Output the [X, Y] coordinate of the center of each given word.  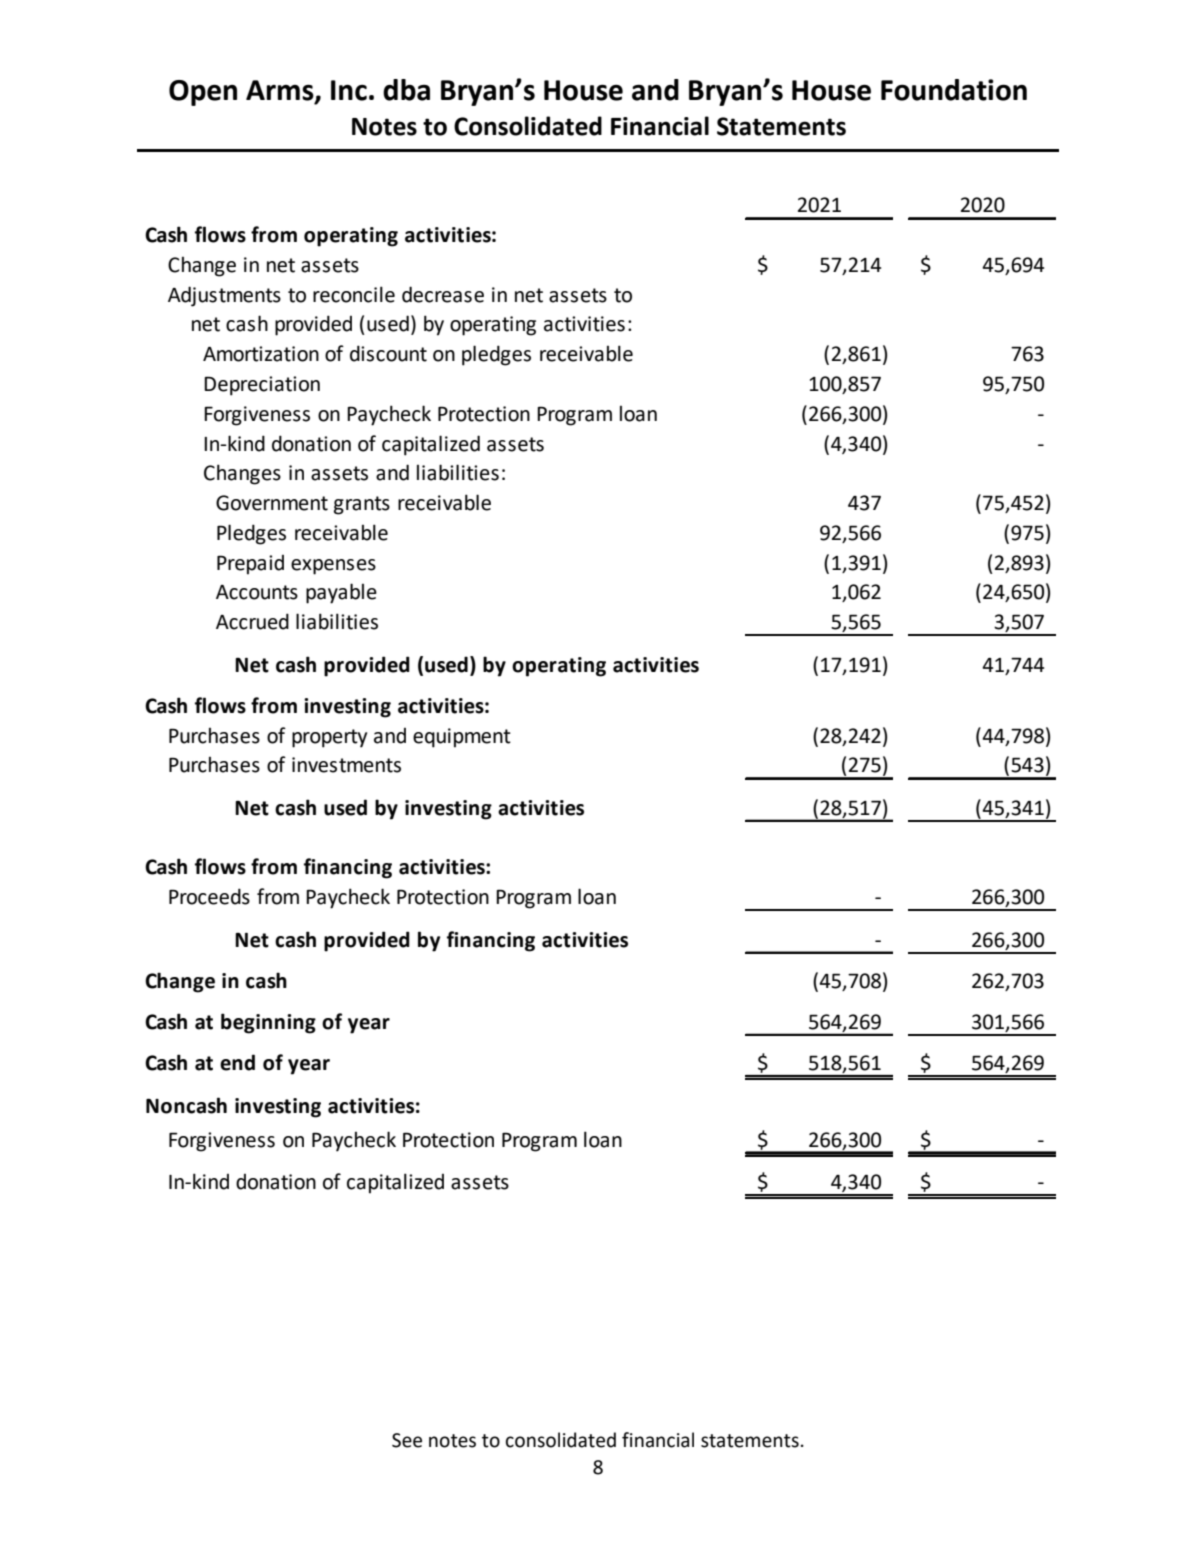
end [237, 1062]
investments [346, 765]
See [407, 1440]
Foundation [954, 90]
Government [272, 503]
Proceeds [209, 896]
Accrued [252, 621]
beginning [268, 1023]
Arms [281, 91]
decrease [443, 294]
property [329, 738]
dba [406, 90]
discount [388, 353]
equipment [462, 738]
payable [341, 593]
